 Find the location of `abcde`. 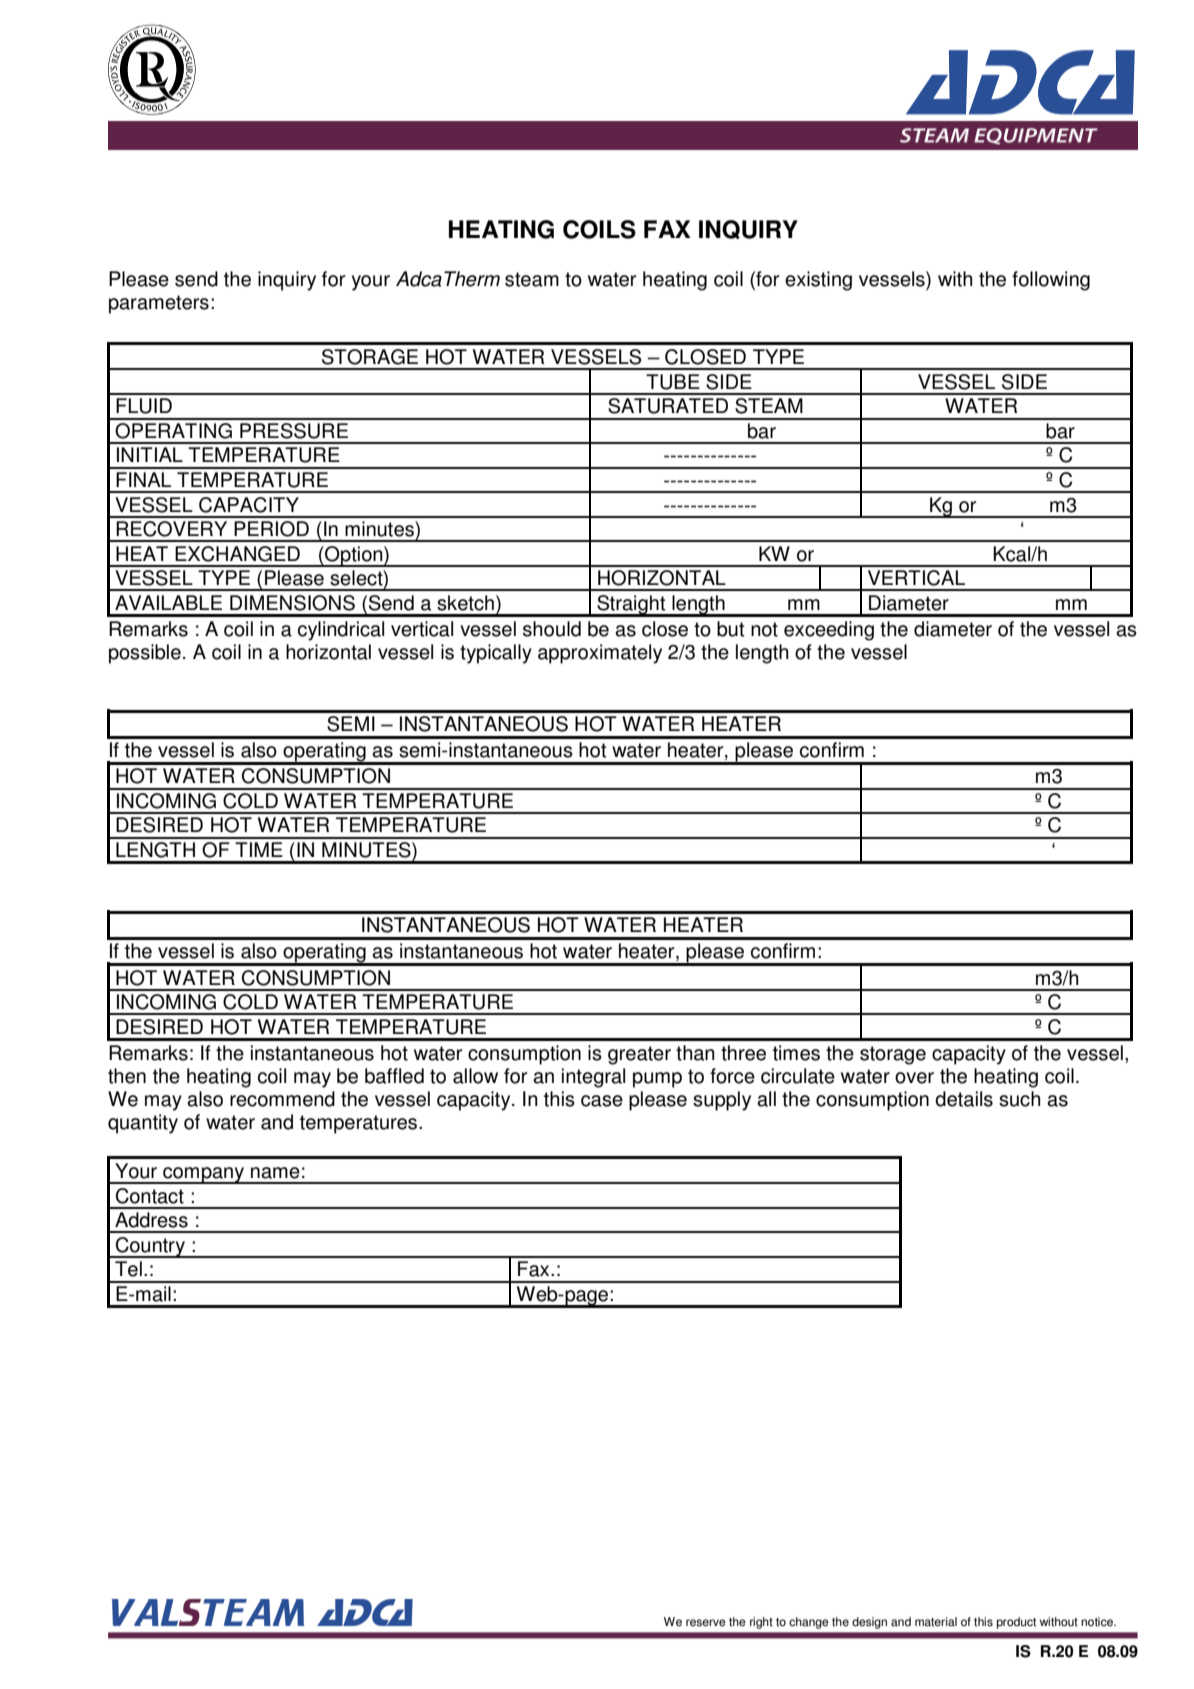

abcde is located at coordinates (152, 69).
